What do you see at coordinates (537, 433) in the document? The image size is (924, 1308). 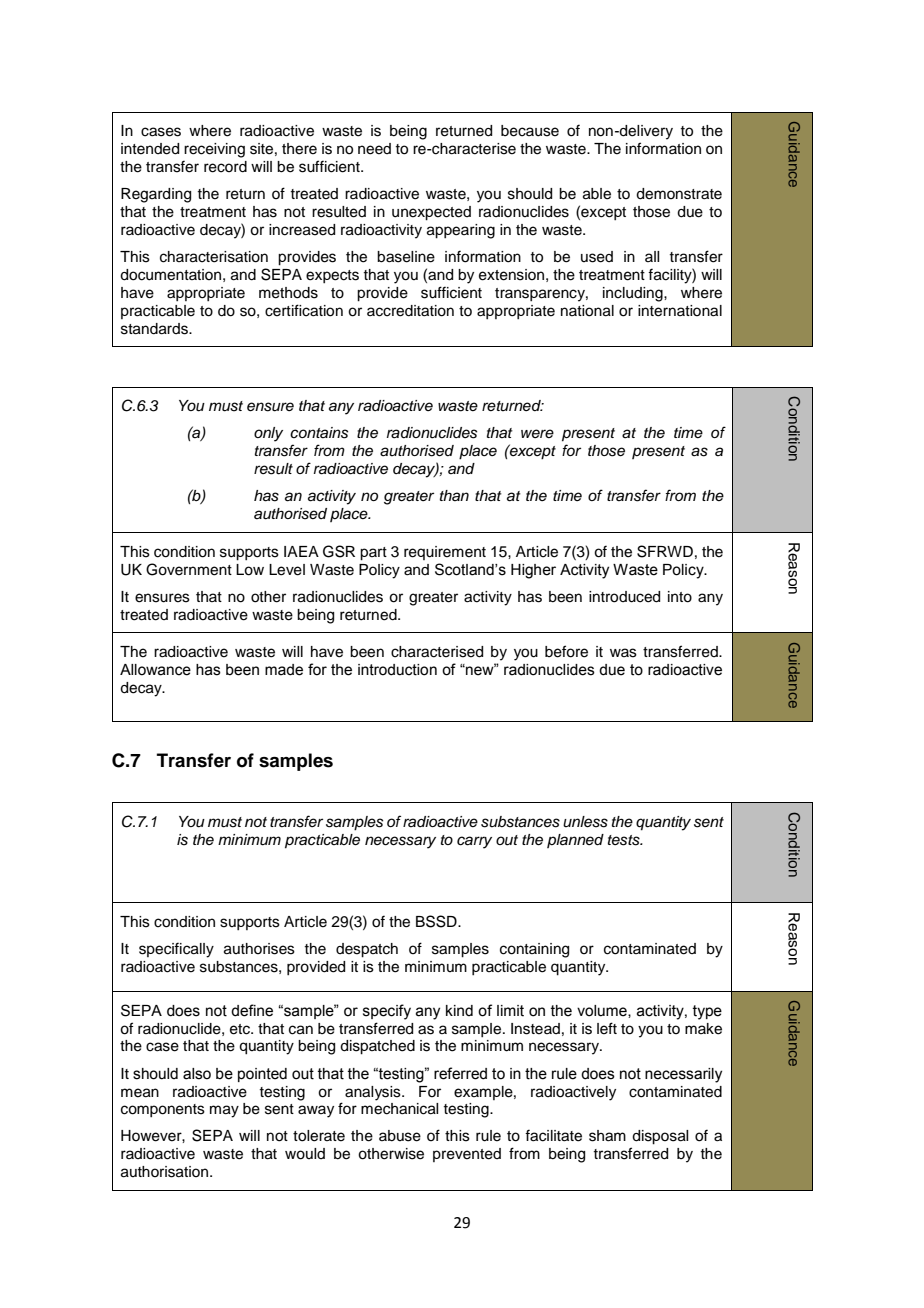 I see `were` at bounding box center [537, 433].
